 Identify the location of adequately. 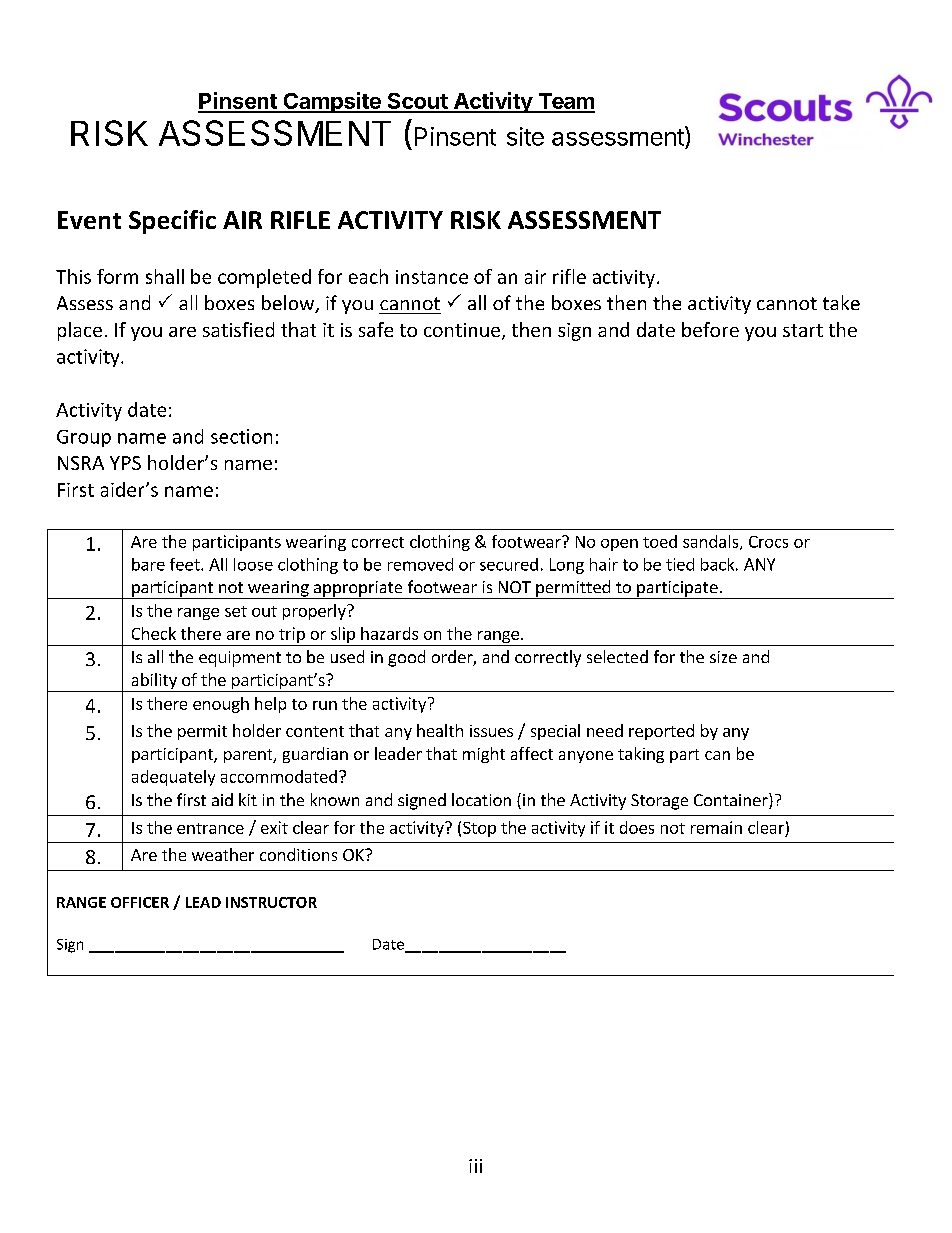
(173, 778).
